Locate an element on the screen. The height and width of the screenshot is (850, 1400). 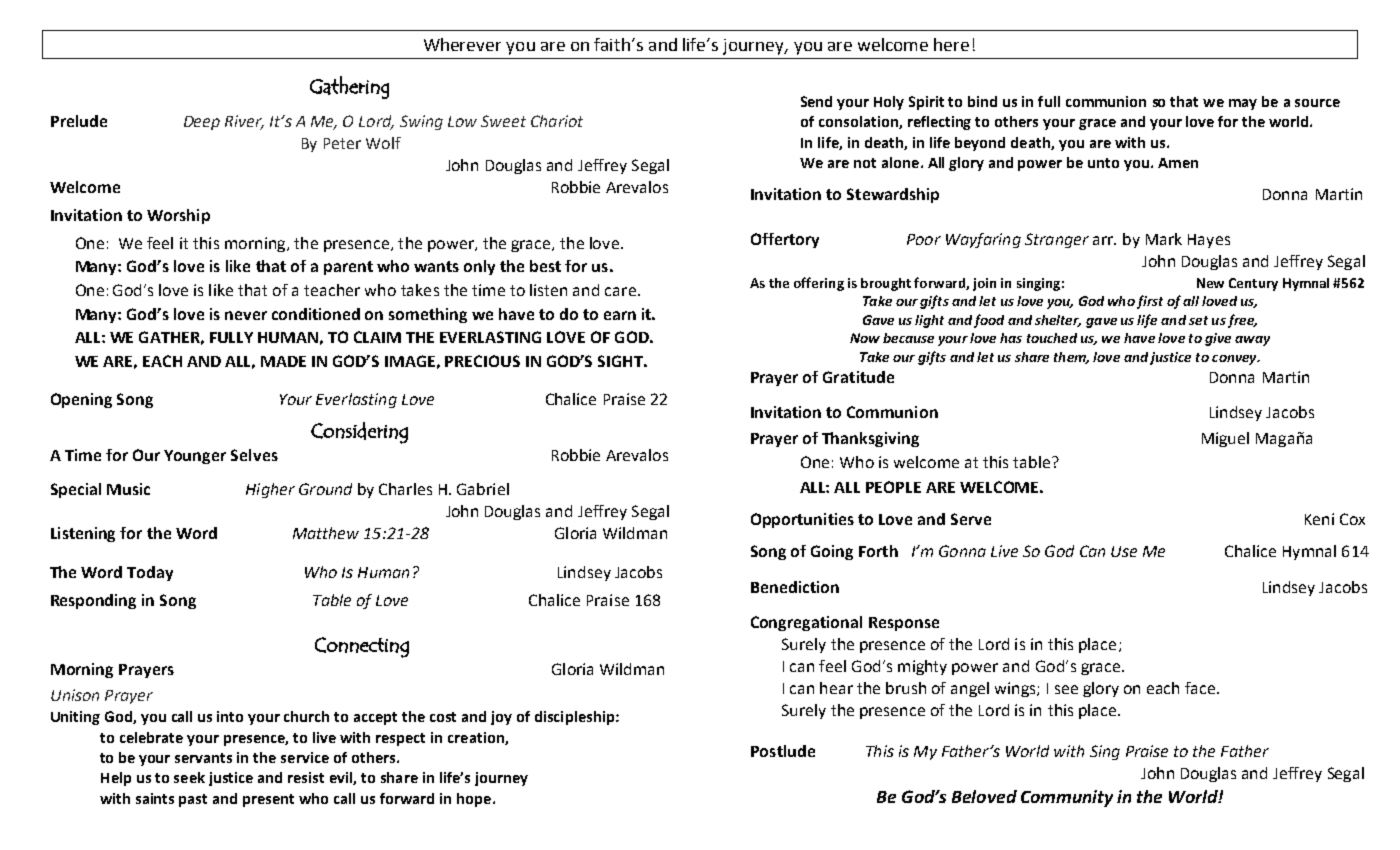
Responding is located at coordinates (93, 601).
